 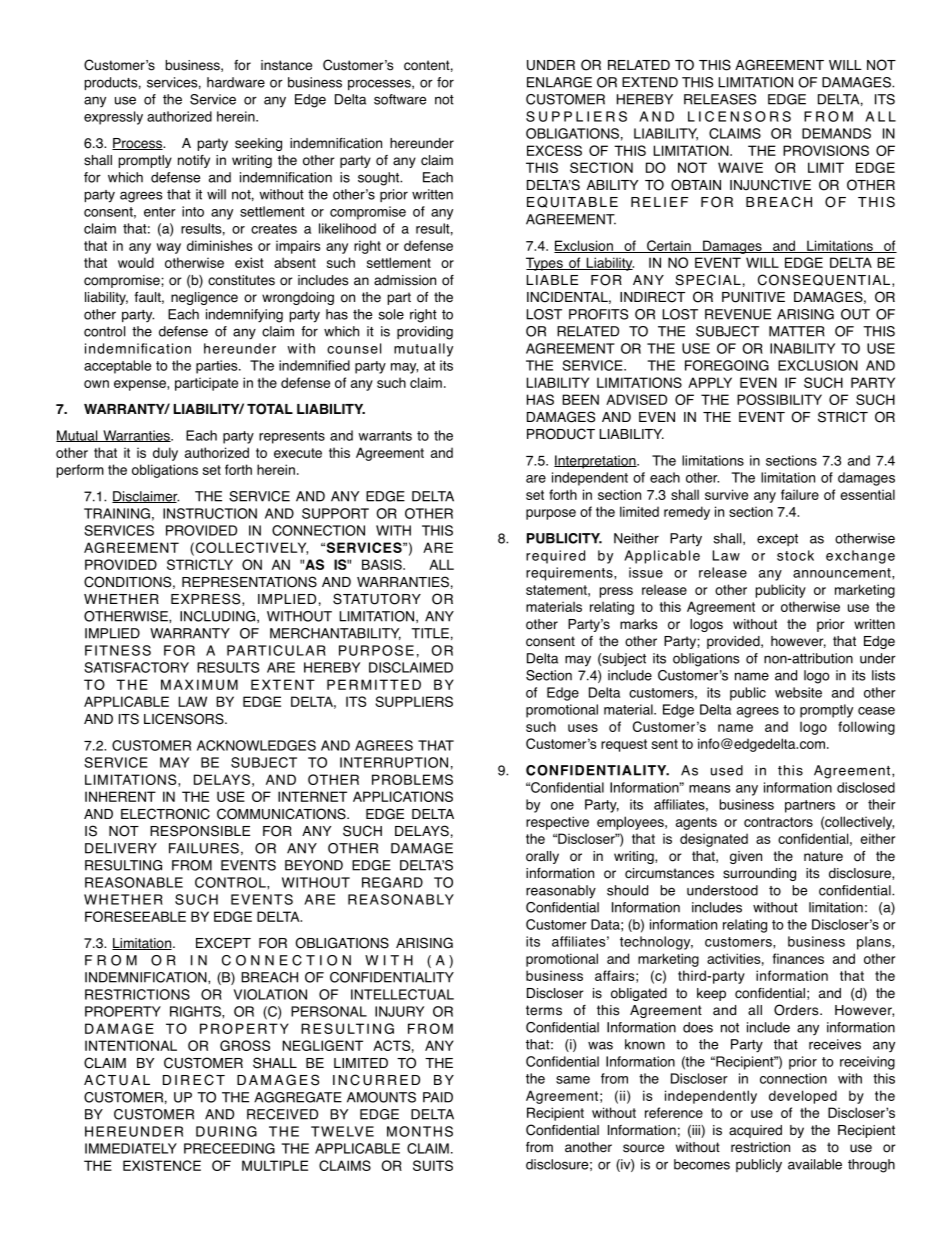 What do you see at coordinates (236, 82) in the screenshot?
I see `hardware` at bounding box center [236, 82].
